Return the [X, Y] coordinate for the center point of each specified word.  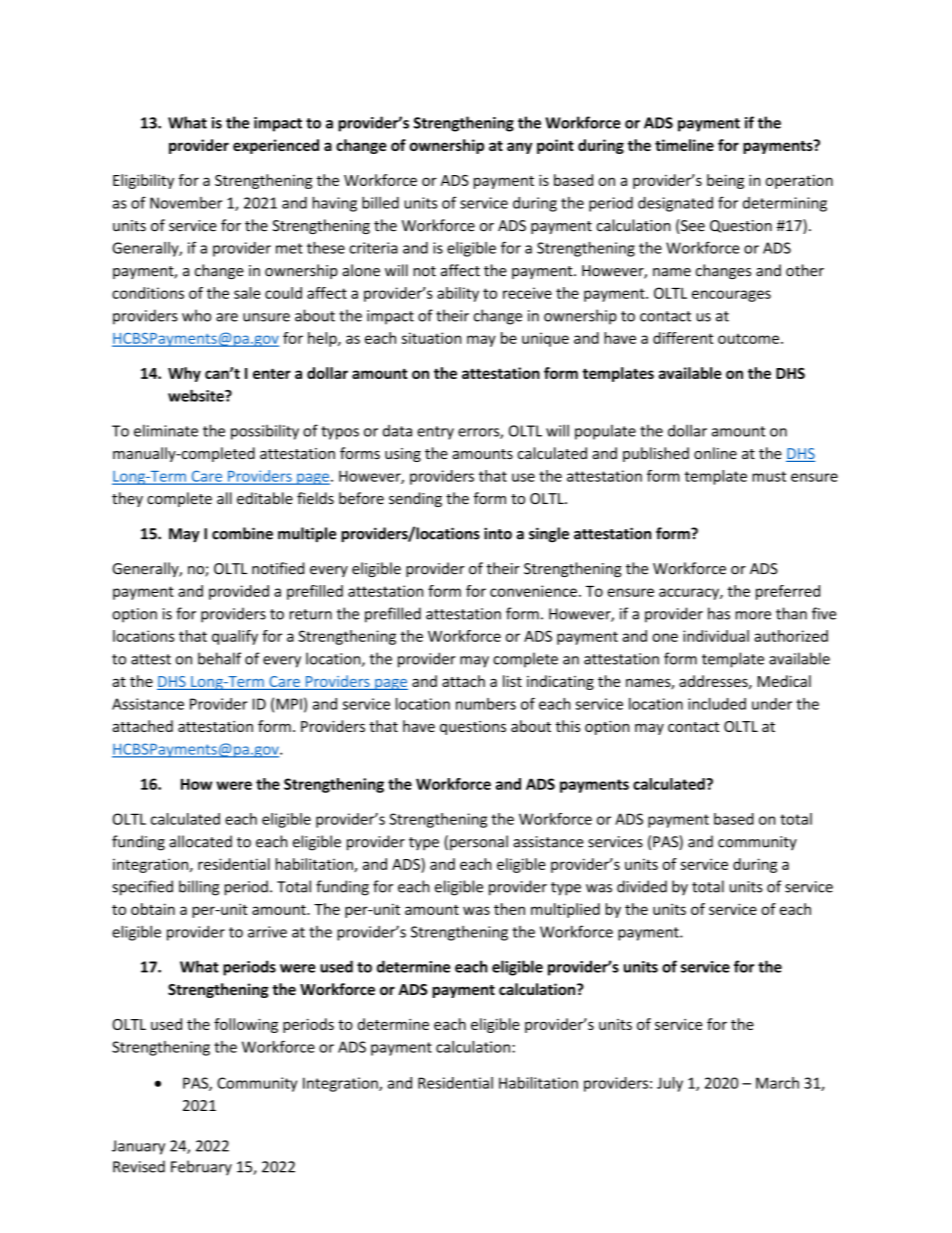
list [512, 681]
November [186, 203]
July [670, 1084]
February [201, 1168]
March [777, 1083]
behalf [219, 658]
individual [716, 636]
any [519, 148]
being [725, 181]
